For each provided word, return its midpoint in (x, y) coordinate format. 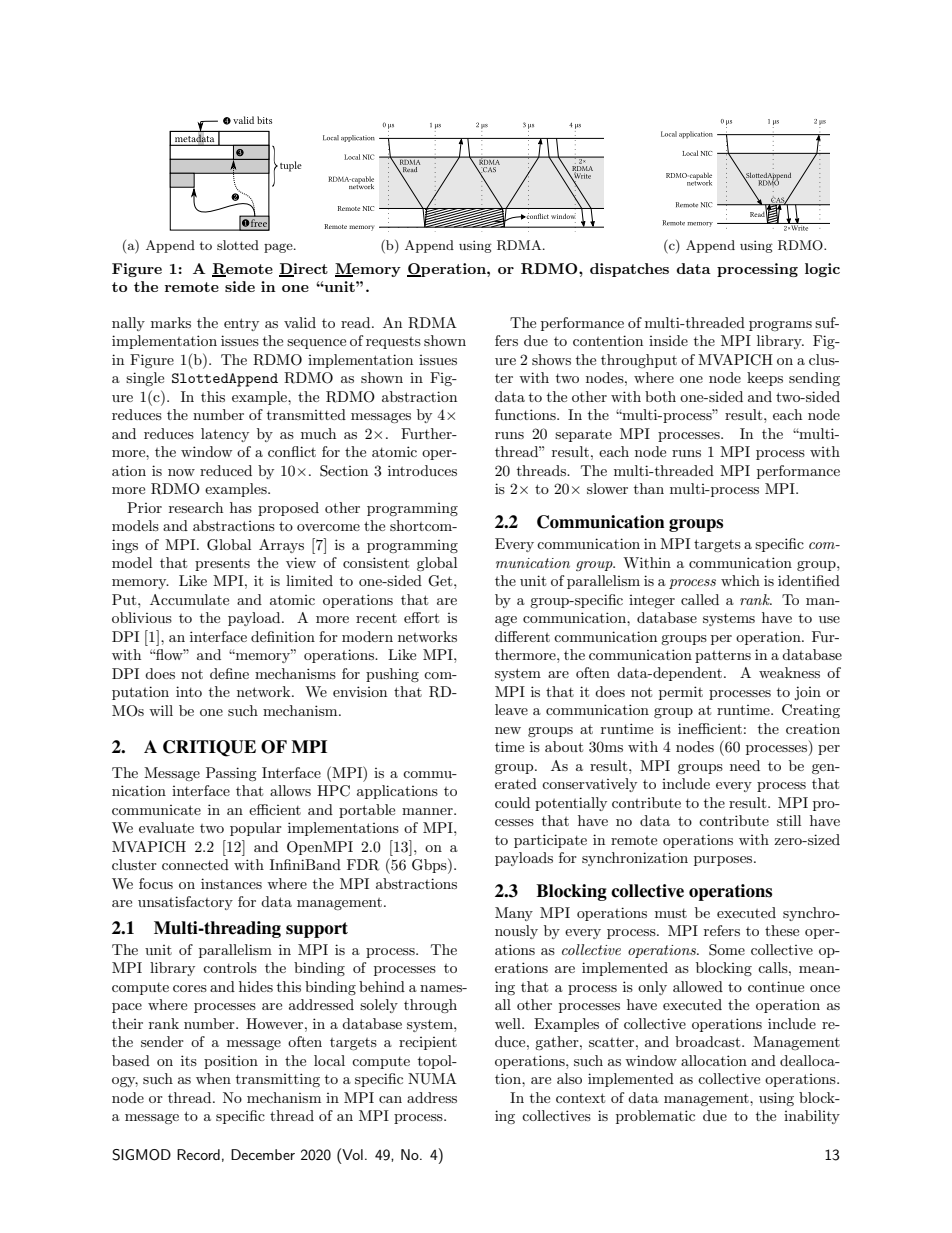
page (279, 248)
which (740, 580)
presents (222, 564)
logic (822, 270)
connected (195, 864)
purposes (724, 861)
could (512, 802)
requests (393, 343)
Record (198, 1154)
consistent (376, 562)
